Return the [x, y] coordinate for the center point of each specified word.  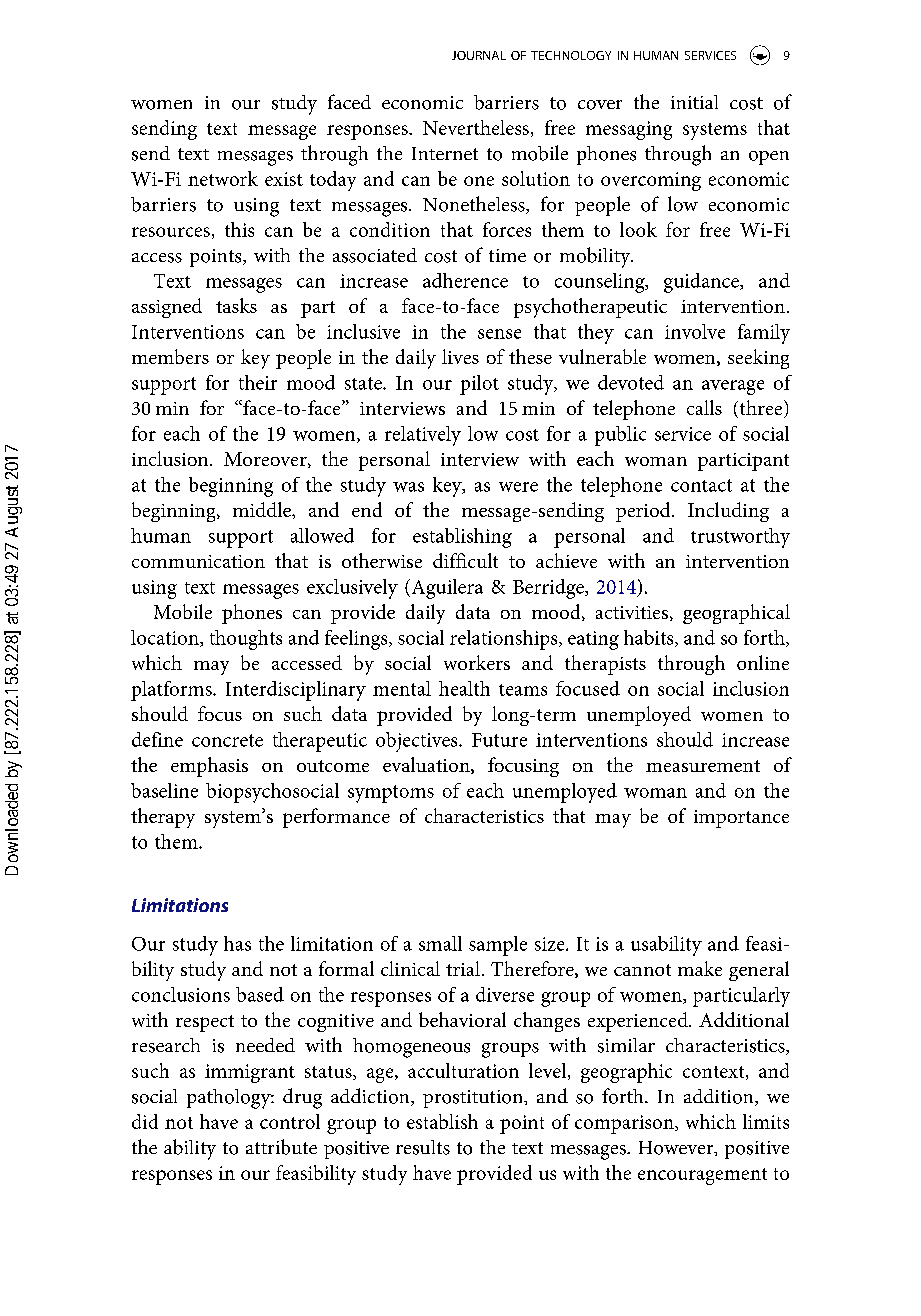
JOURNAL [479, 55]
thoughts [246, 640]
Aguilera [446, 589]
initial [694, 102]
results [423, 1147]
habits [650, 638]
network [223, 178]
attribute [281, 1147]
